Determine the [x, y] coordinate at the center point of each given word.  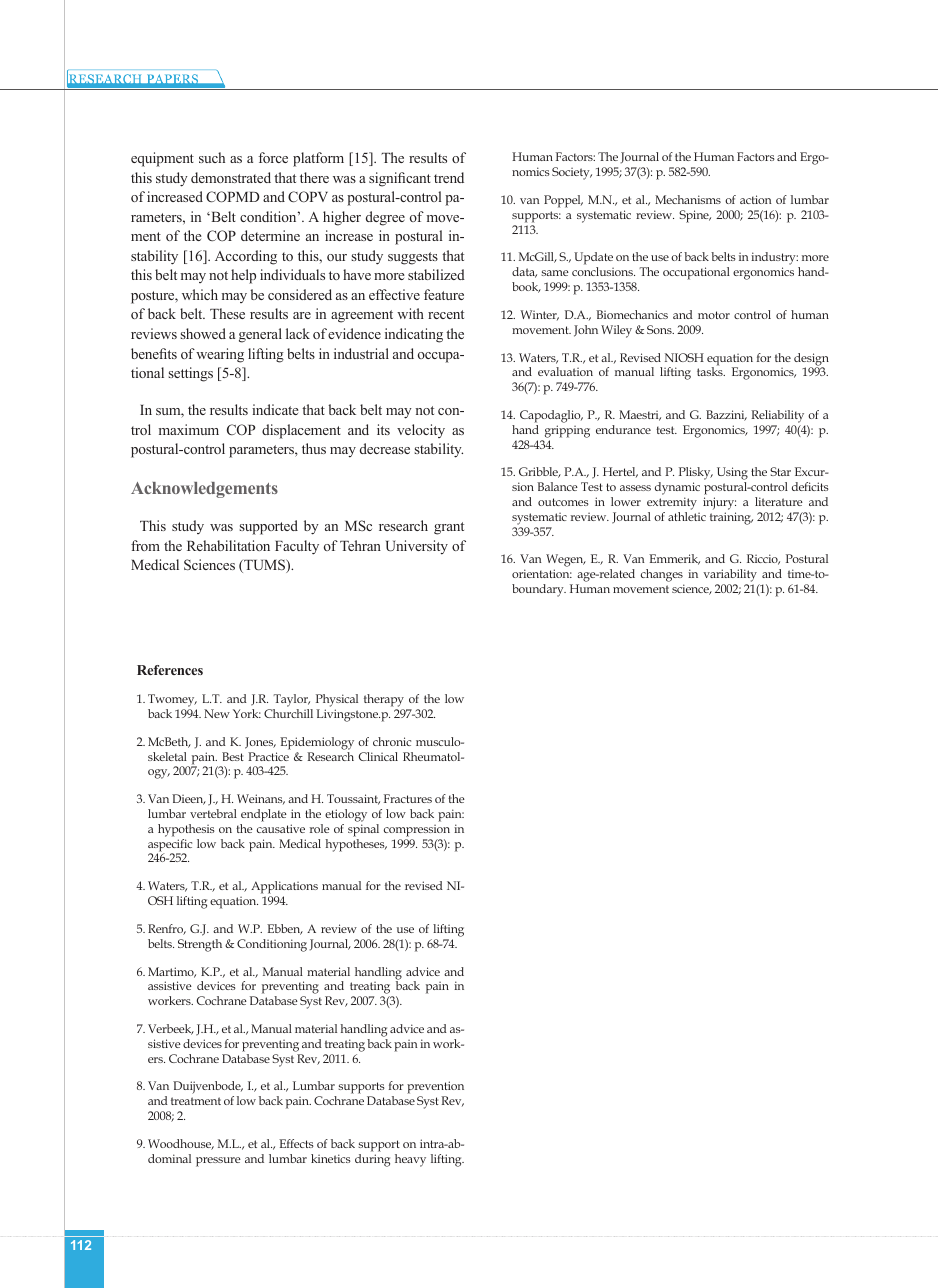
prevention [435, 1089]
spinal [363, 830]
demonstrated [231, 177]
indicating [414, 335]
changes [662, 577]
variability [730, 577]
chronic [392, 741]
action [755, 199]
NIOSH [684, 357]
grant [449, 528]
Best [233, 756]
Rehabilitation [228, 545]
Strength [200, 945]
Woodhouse [181, 1144]
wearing [220, 355]
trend [449, 177]
